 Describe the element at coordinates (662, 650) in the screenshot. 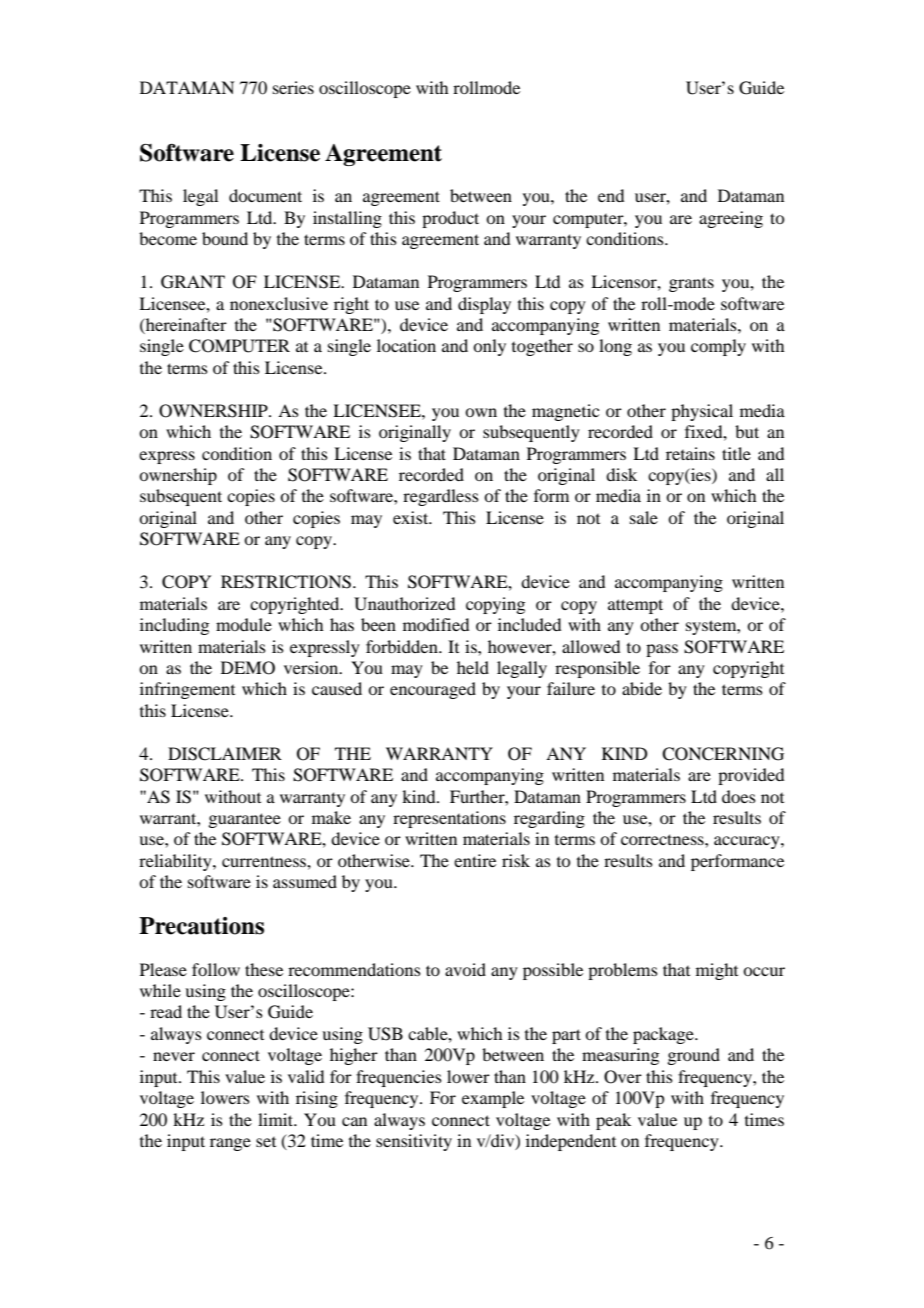

I see `pass` at that location.
